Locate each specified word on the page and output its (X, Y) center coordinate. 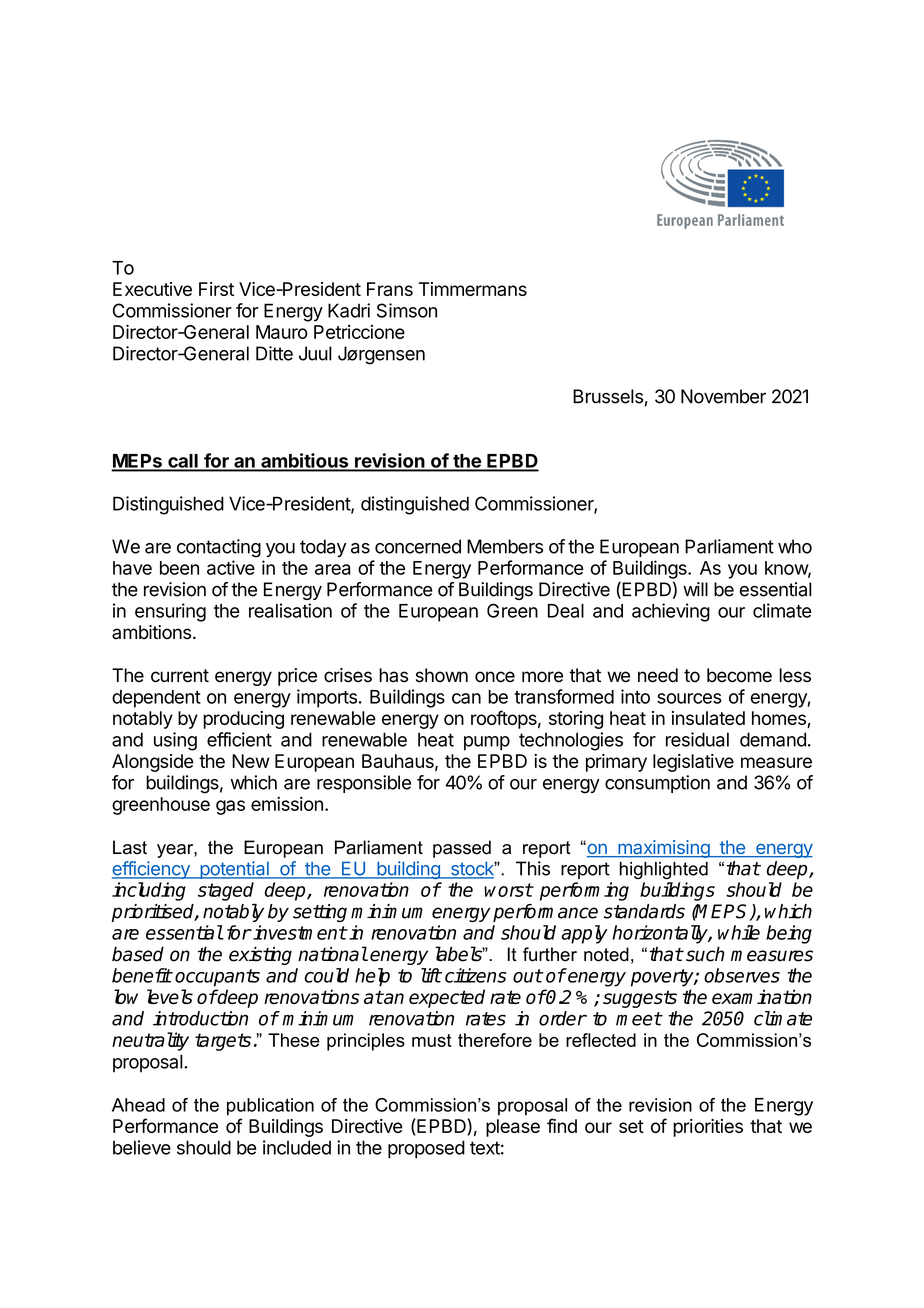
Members (505, 546)
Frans (390, 289)
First (216, 289)
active (231, 567)
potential (234, 870)
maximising (664, 849)
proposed (426, 1149)
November (723, 396)
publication (270, 1107)
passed (462, 849)
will (695, 589)
